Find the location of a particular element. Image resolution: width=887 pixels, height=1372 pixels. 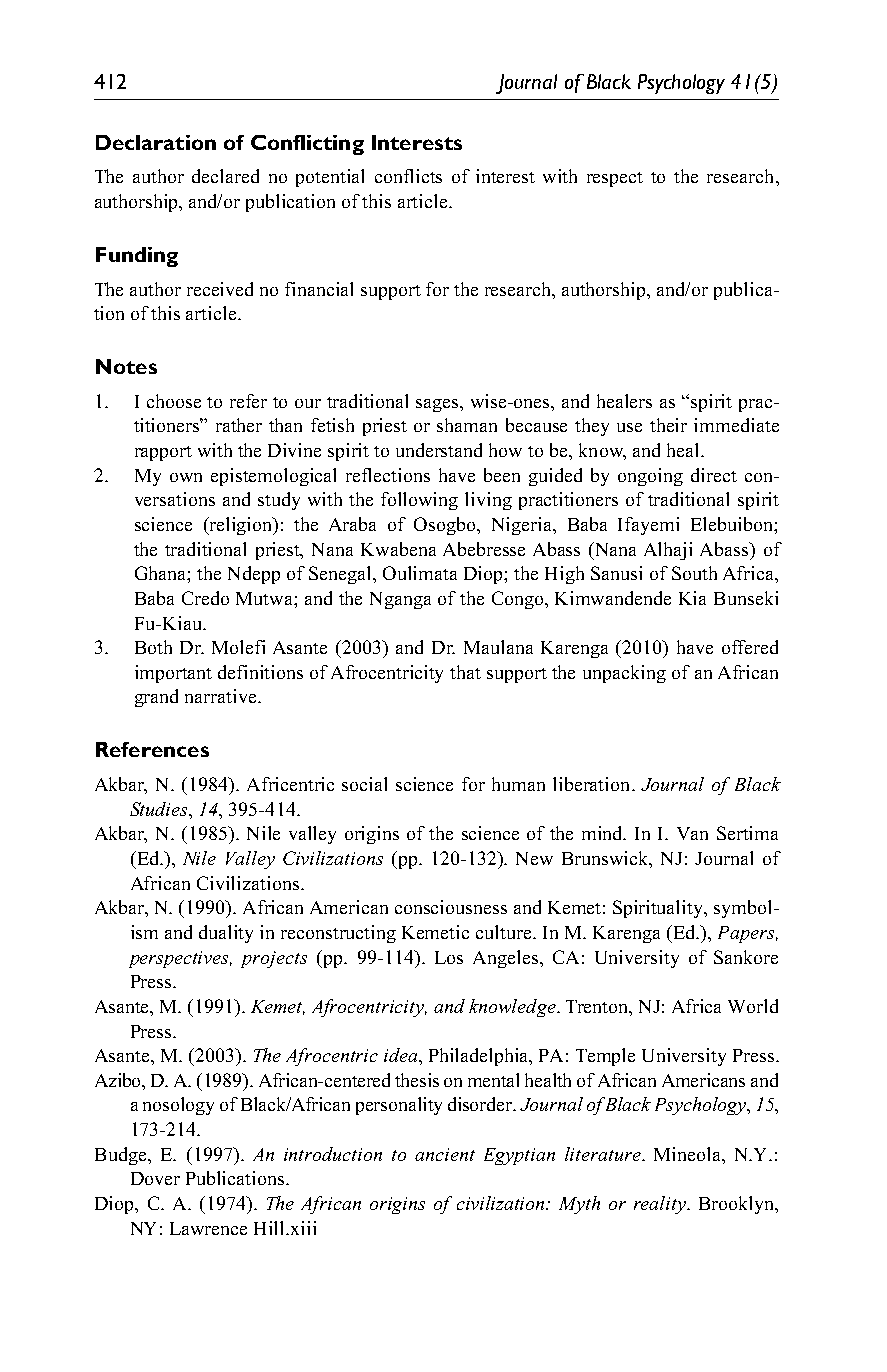

narrative is located at coordinates (222, 696).
